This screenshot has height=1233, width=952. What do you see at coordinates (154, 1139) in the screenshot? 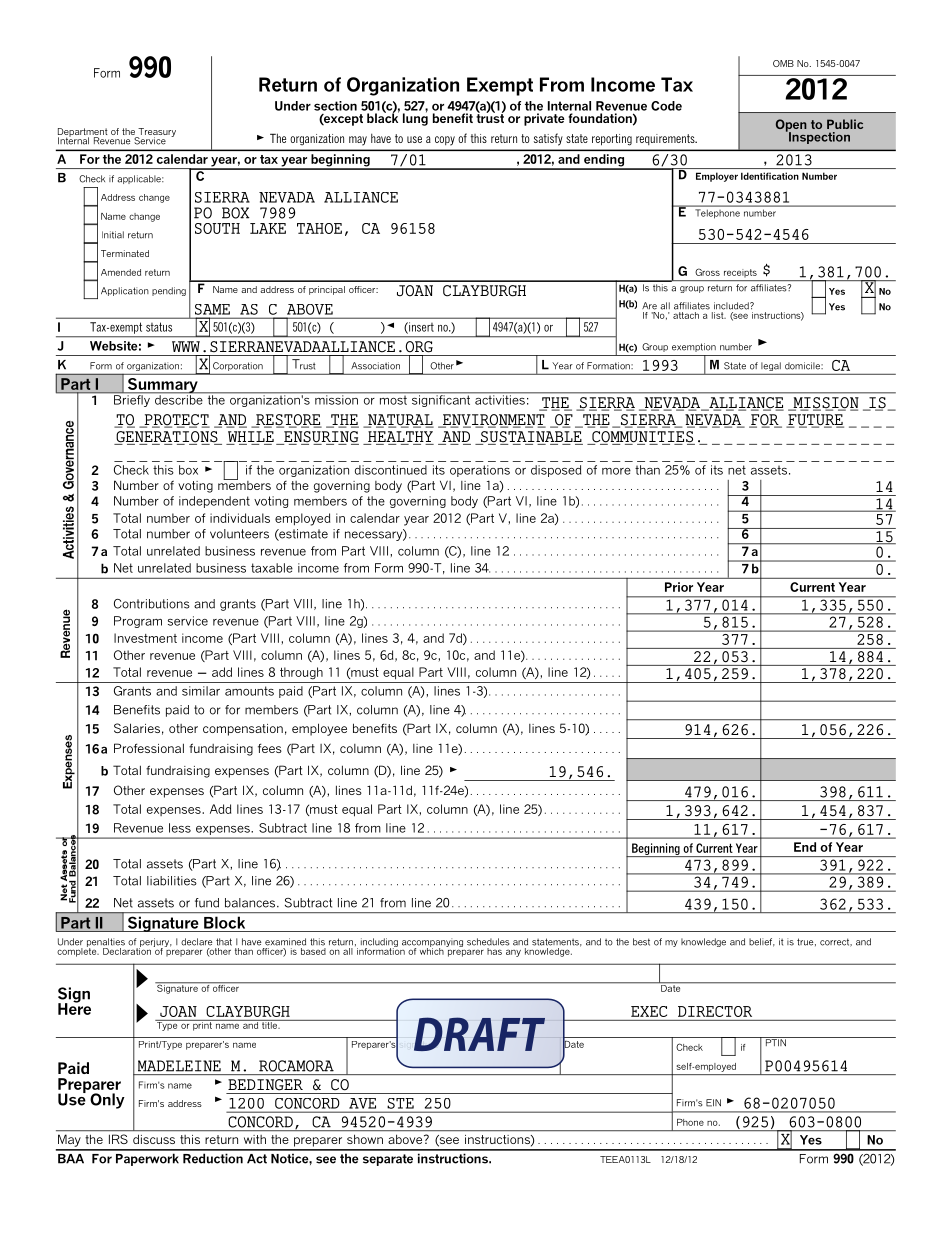
I see `discuss` at bounding box center [154, 1139].
